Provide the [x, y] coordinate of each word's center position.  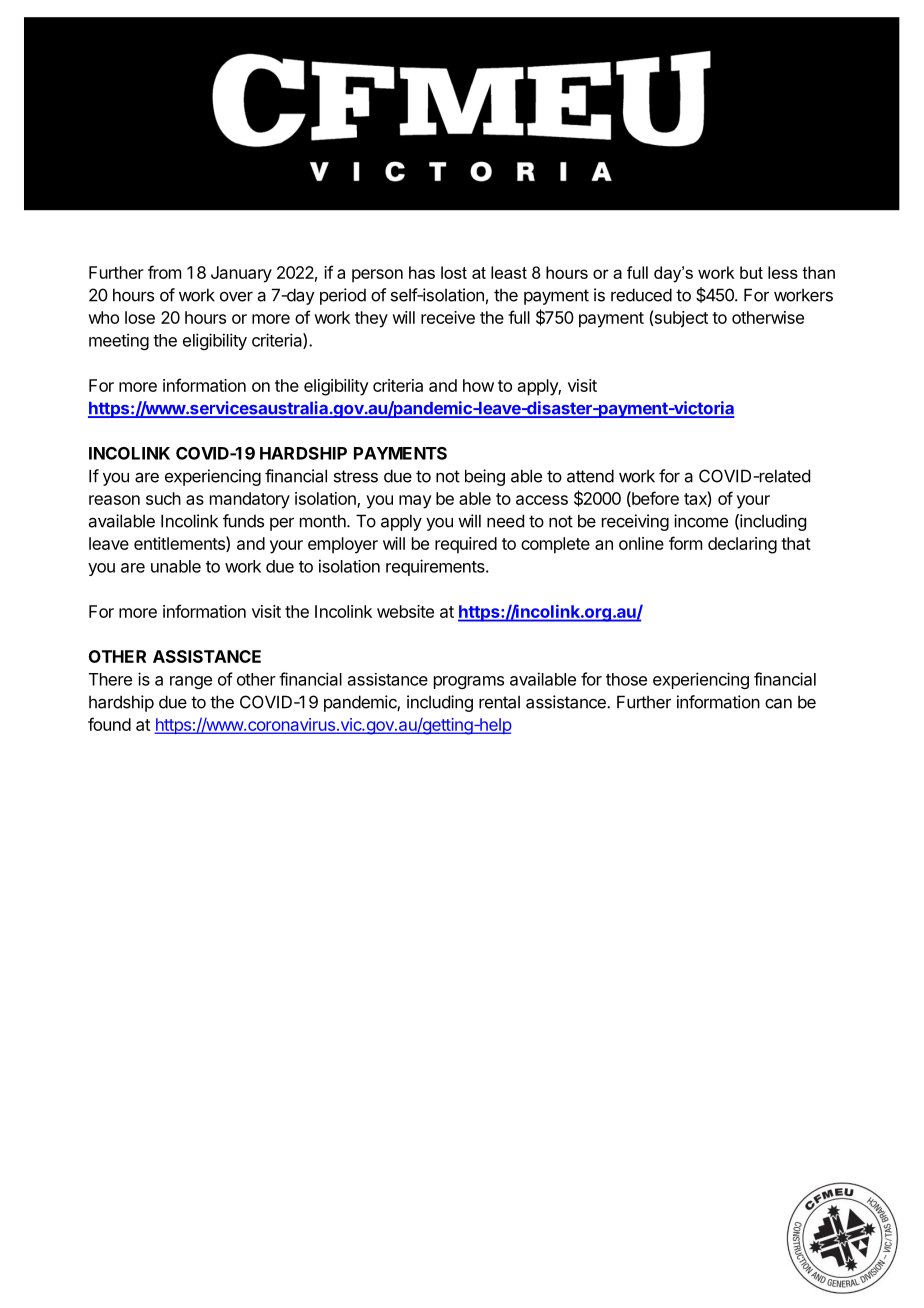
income [701, 521]
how [478, 385]
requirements [436, 567]
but [751, 272]
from [164, 272]
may [415, 502]
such [163, 498]
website [405, 611]
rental [499, 702]
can [778, 704]
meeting [119, 341]
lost [454, 272]
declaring [742, 545]
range [191, 682]
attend [590, 476]
